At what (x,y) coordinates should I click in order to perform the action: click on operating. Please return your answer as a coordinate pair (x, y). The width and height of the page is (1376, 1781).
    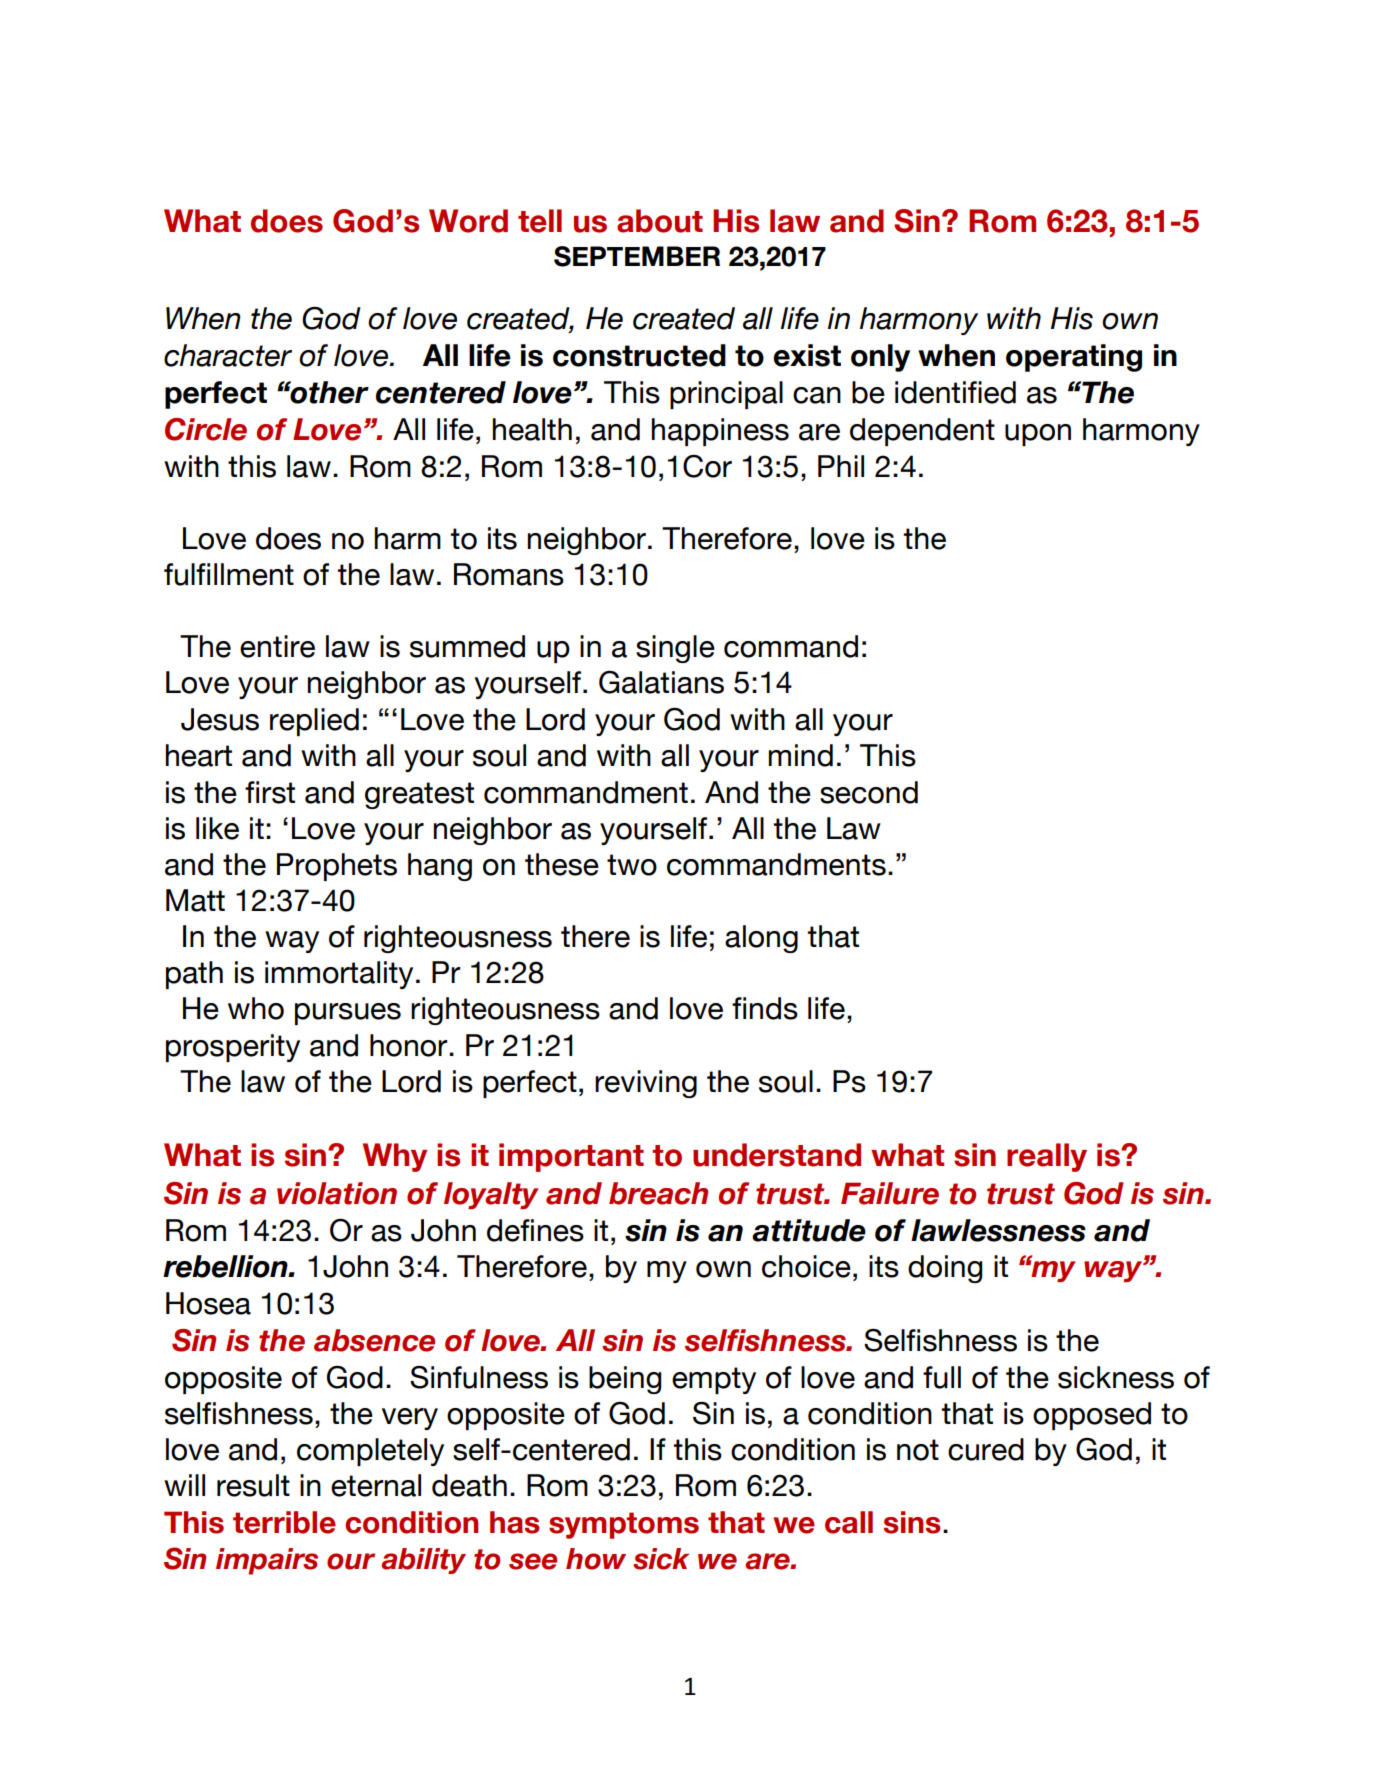
    Looking at the image, I should click on (1074, 358).
